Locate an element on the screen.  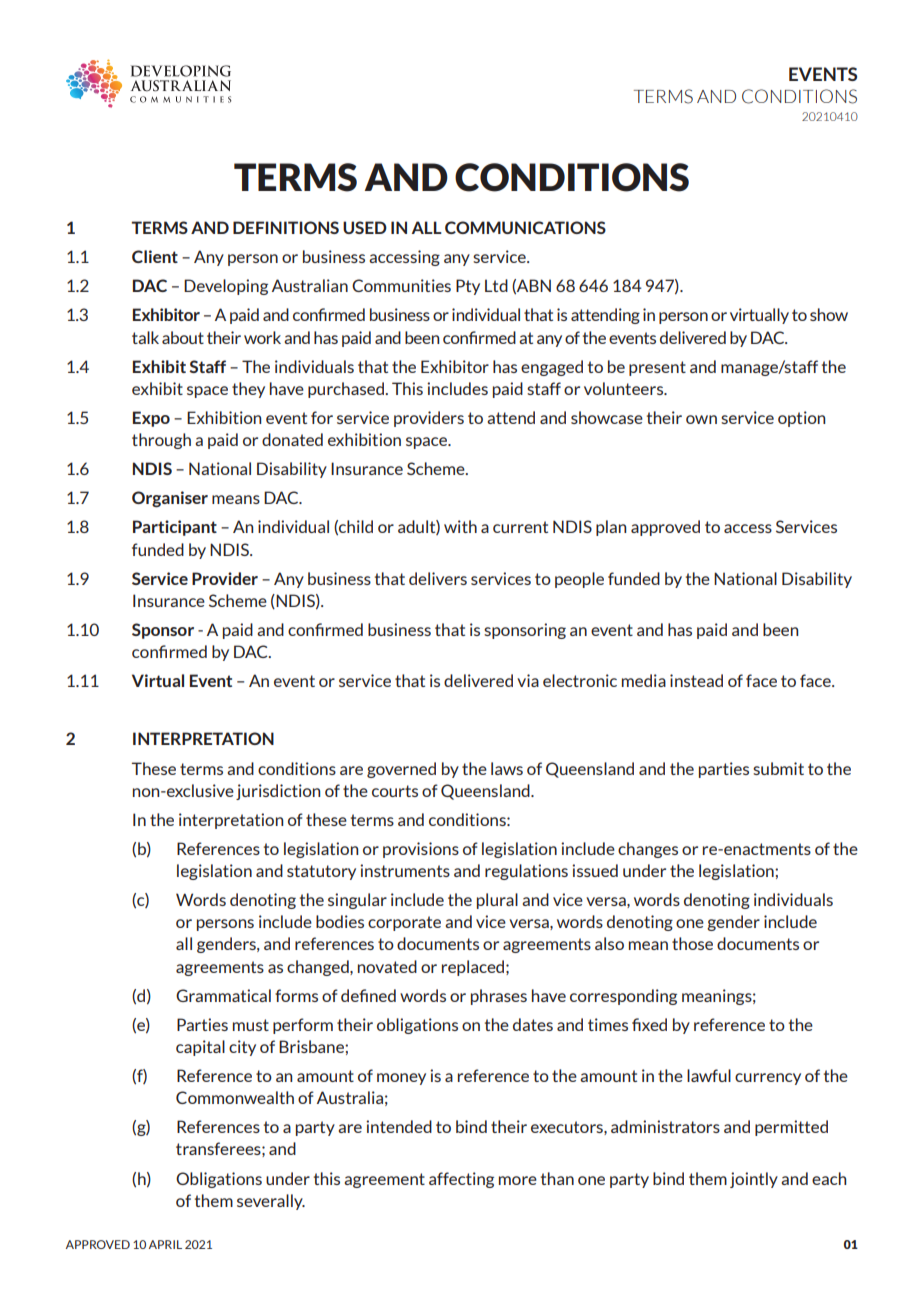
severally is located at coordinates (271, 1202).
